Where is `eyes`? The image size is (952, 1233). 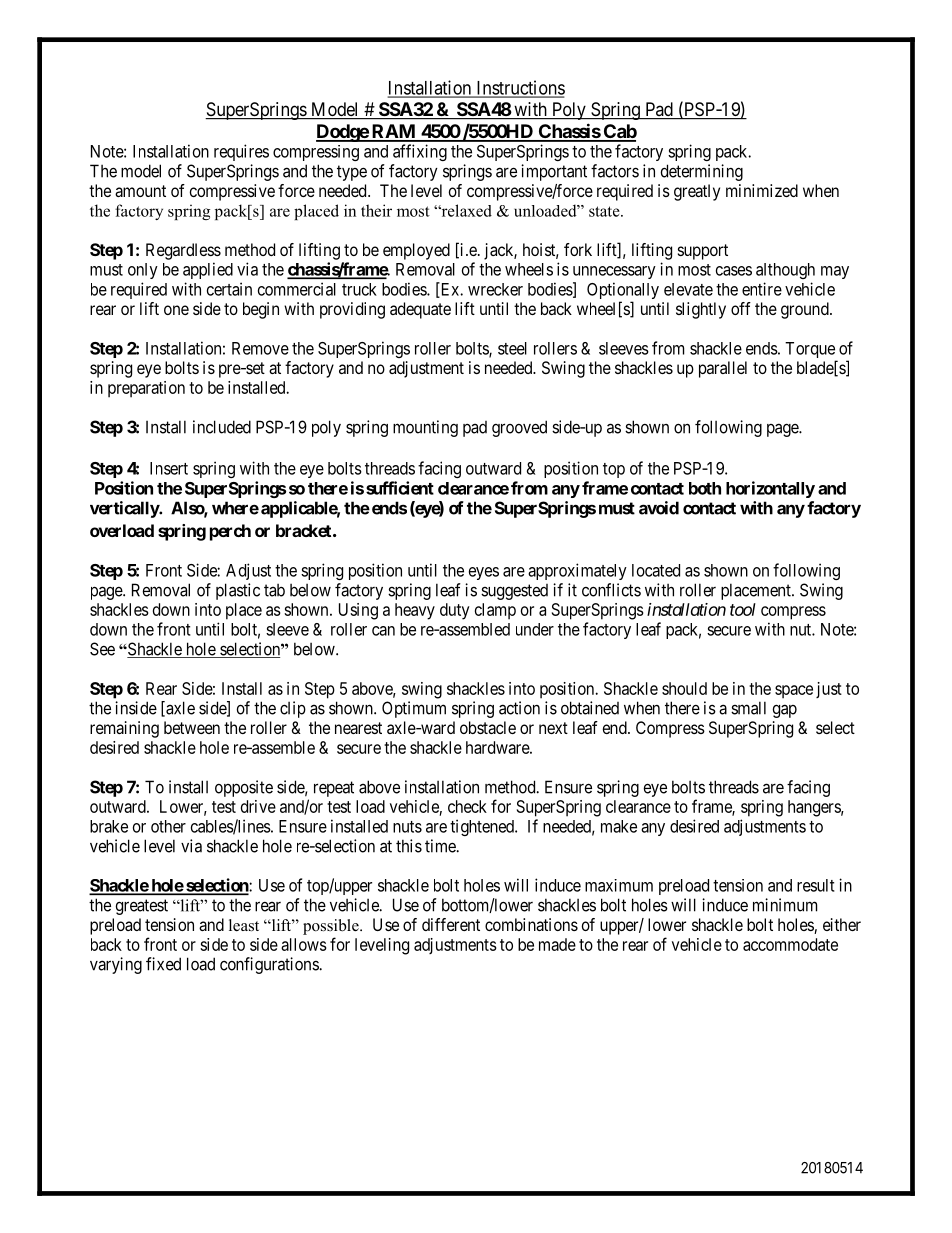 eyes is located at coordinates (484, 573).
